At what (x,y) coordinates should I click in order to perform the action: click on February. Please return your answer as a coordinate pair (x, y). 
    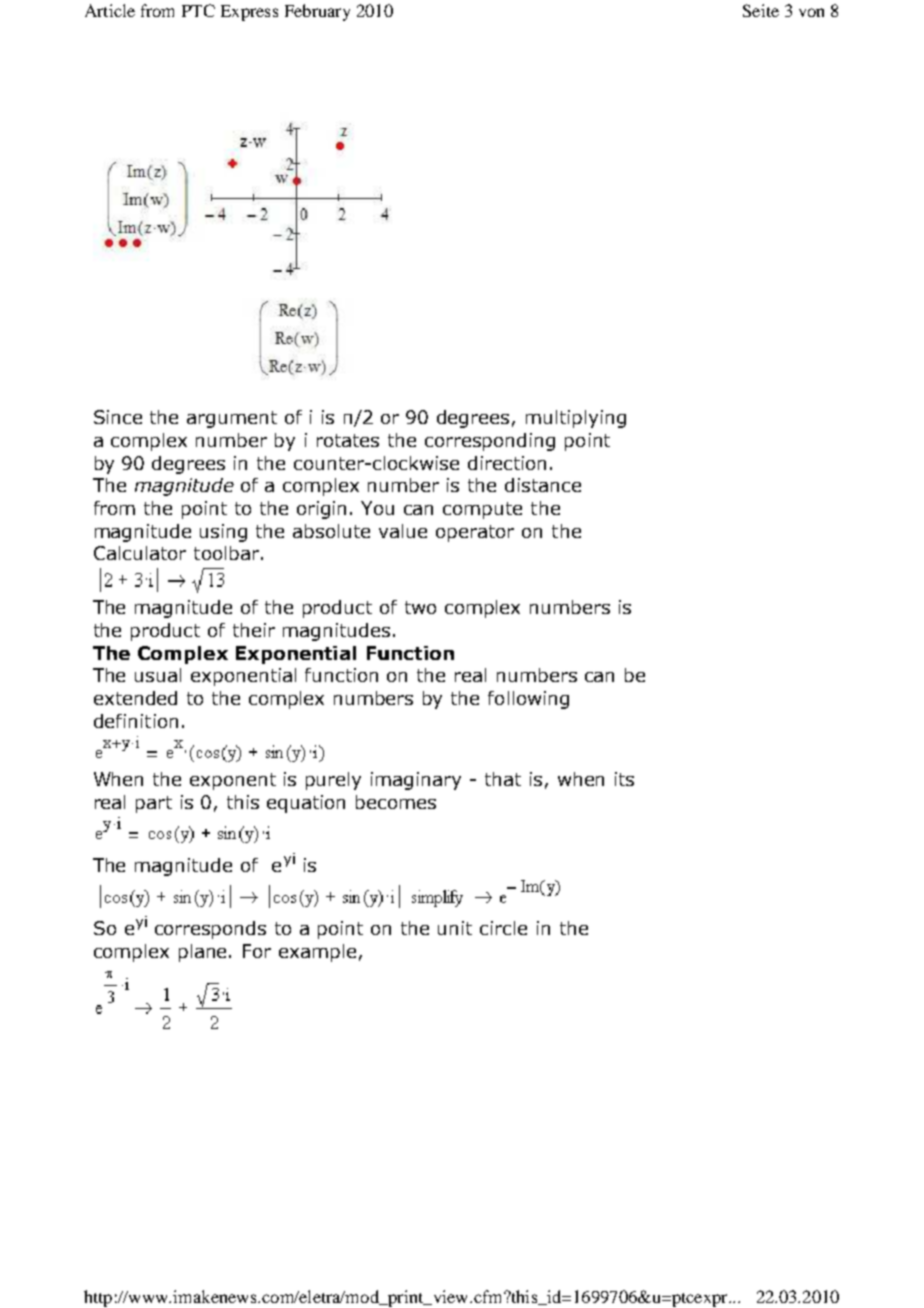
    Looking at the image, I should click on (317, 12).
